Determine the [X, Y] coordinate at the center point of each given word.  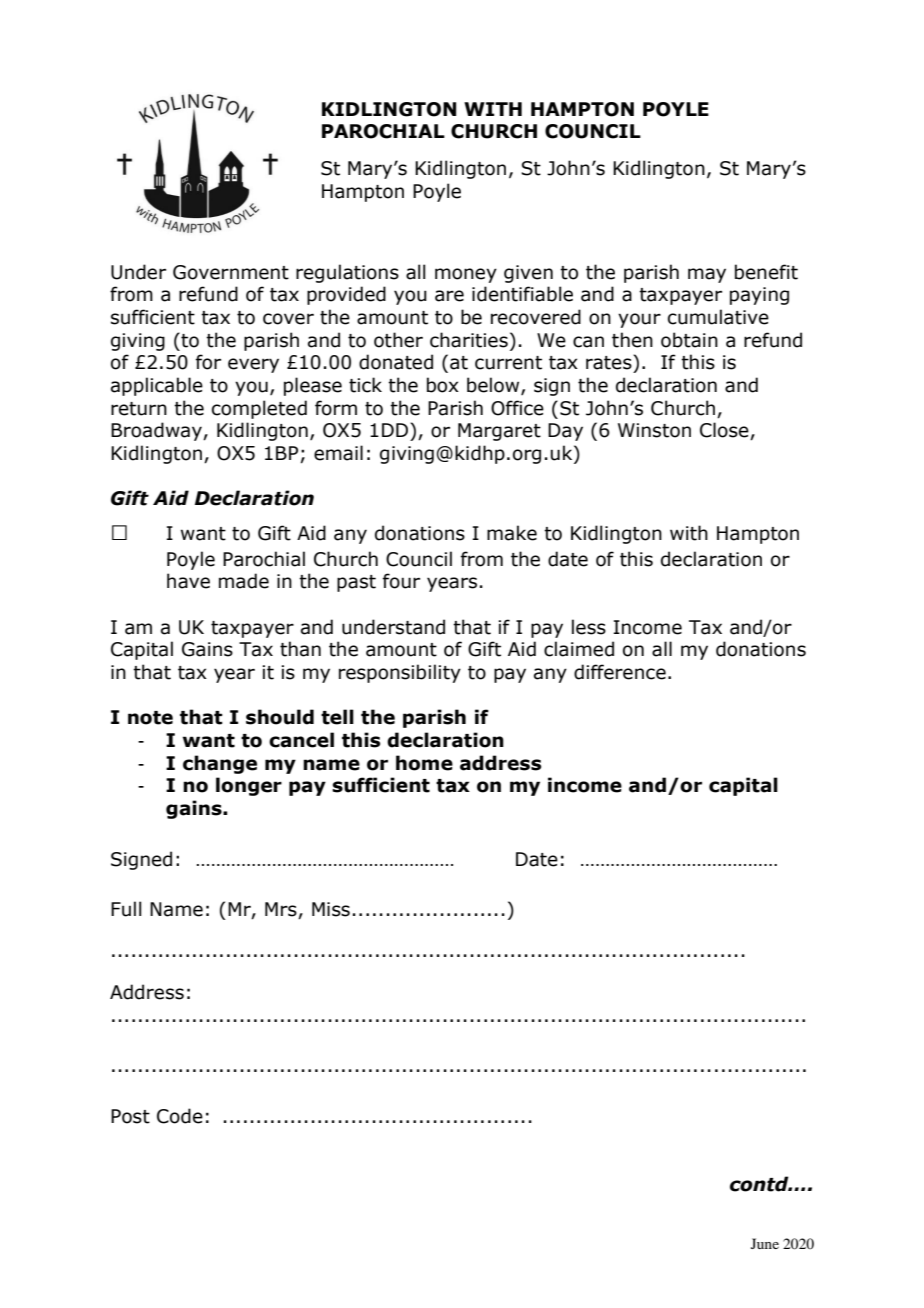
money [466, 275]
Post [130, 1116]
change [220, 764]
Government [231, 272]
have [188, 581]
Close [725, 431]
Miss [331, 909]
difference [620, 672]
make [512, 533]
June [765, 1243]
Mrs [282, 910]
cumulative [718, 317]
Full [126, 909]
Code [180, 1116]
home [424, 763]
